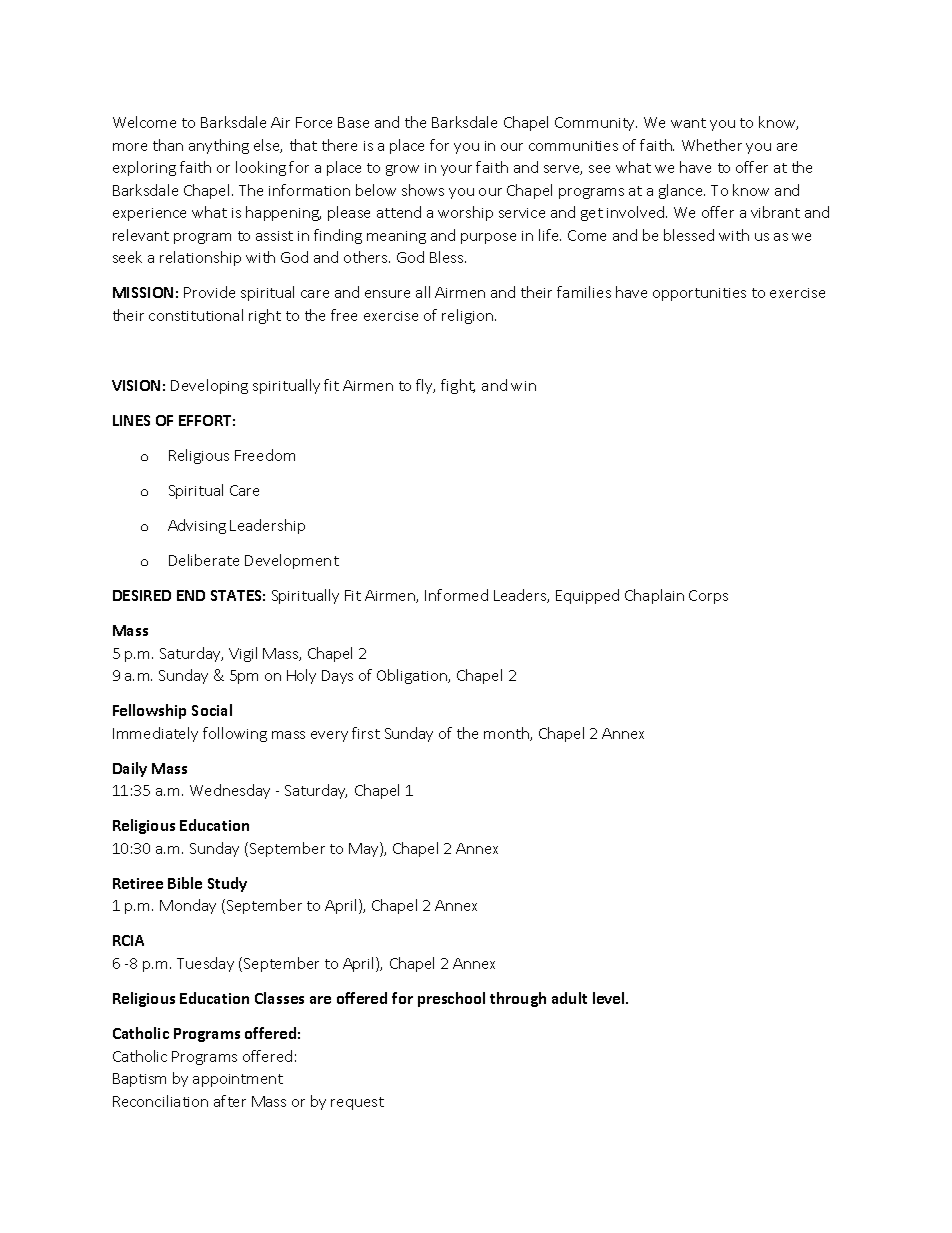 Image resolution: width=952 pixels, height=1233 pixels. Describe the element at coordinates (185, 883) in the image. I see `Bible` at that location.
